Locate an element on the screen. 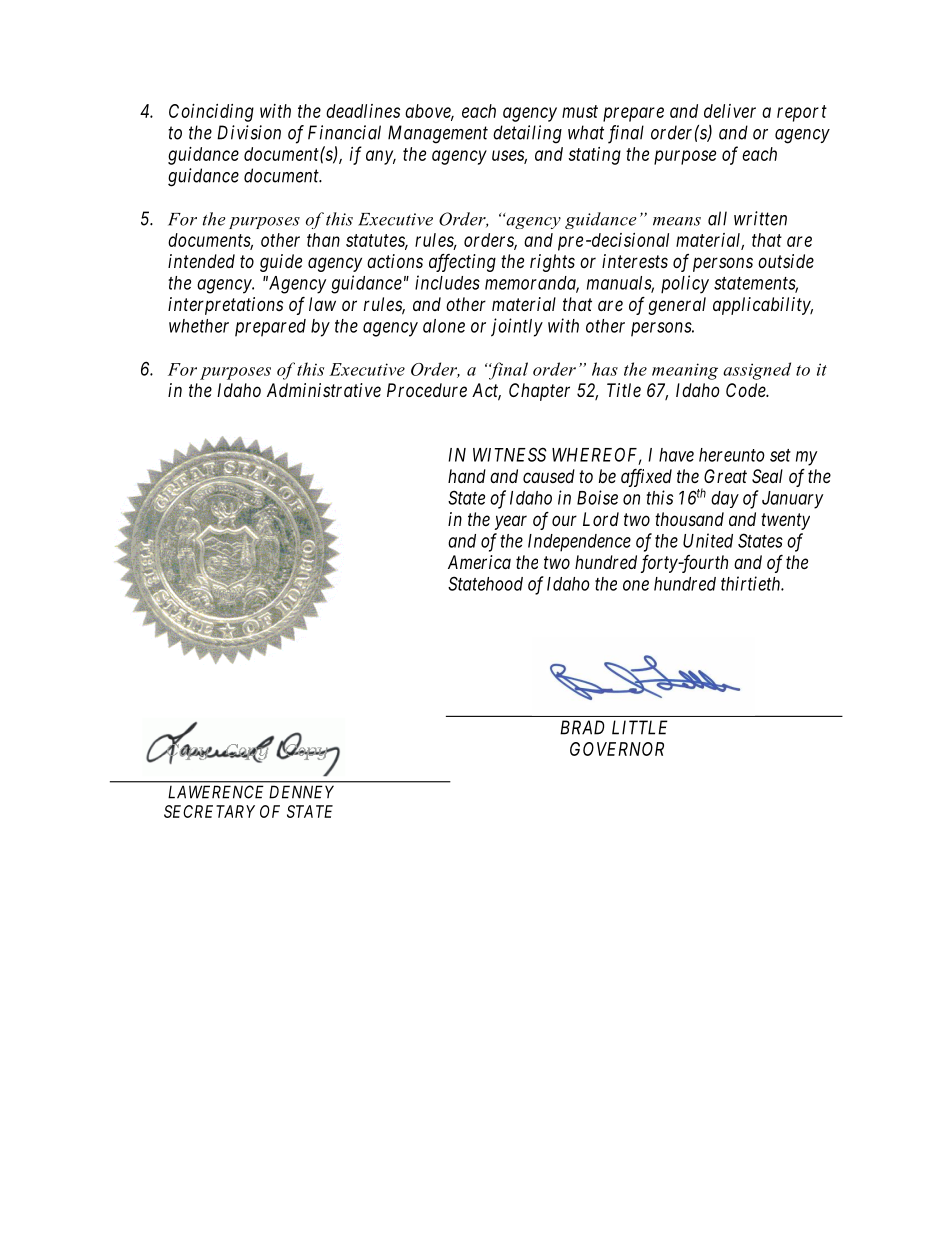 The height and width of the screenshot is (1233, 952). LAWERENCE is located at coordinates (216, 792).
